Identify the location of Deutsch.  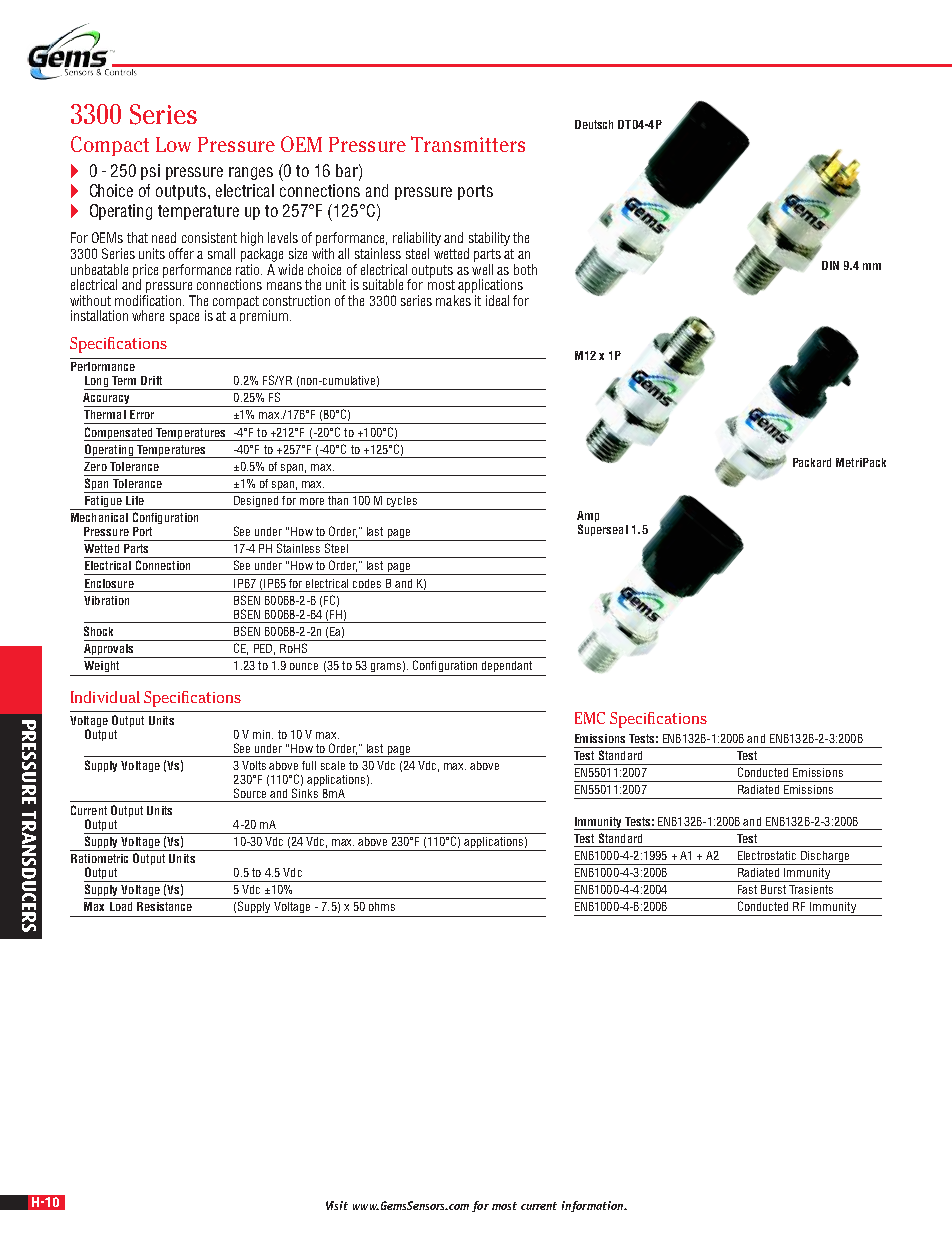
(594, 124).
